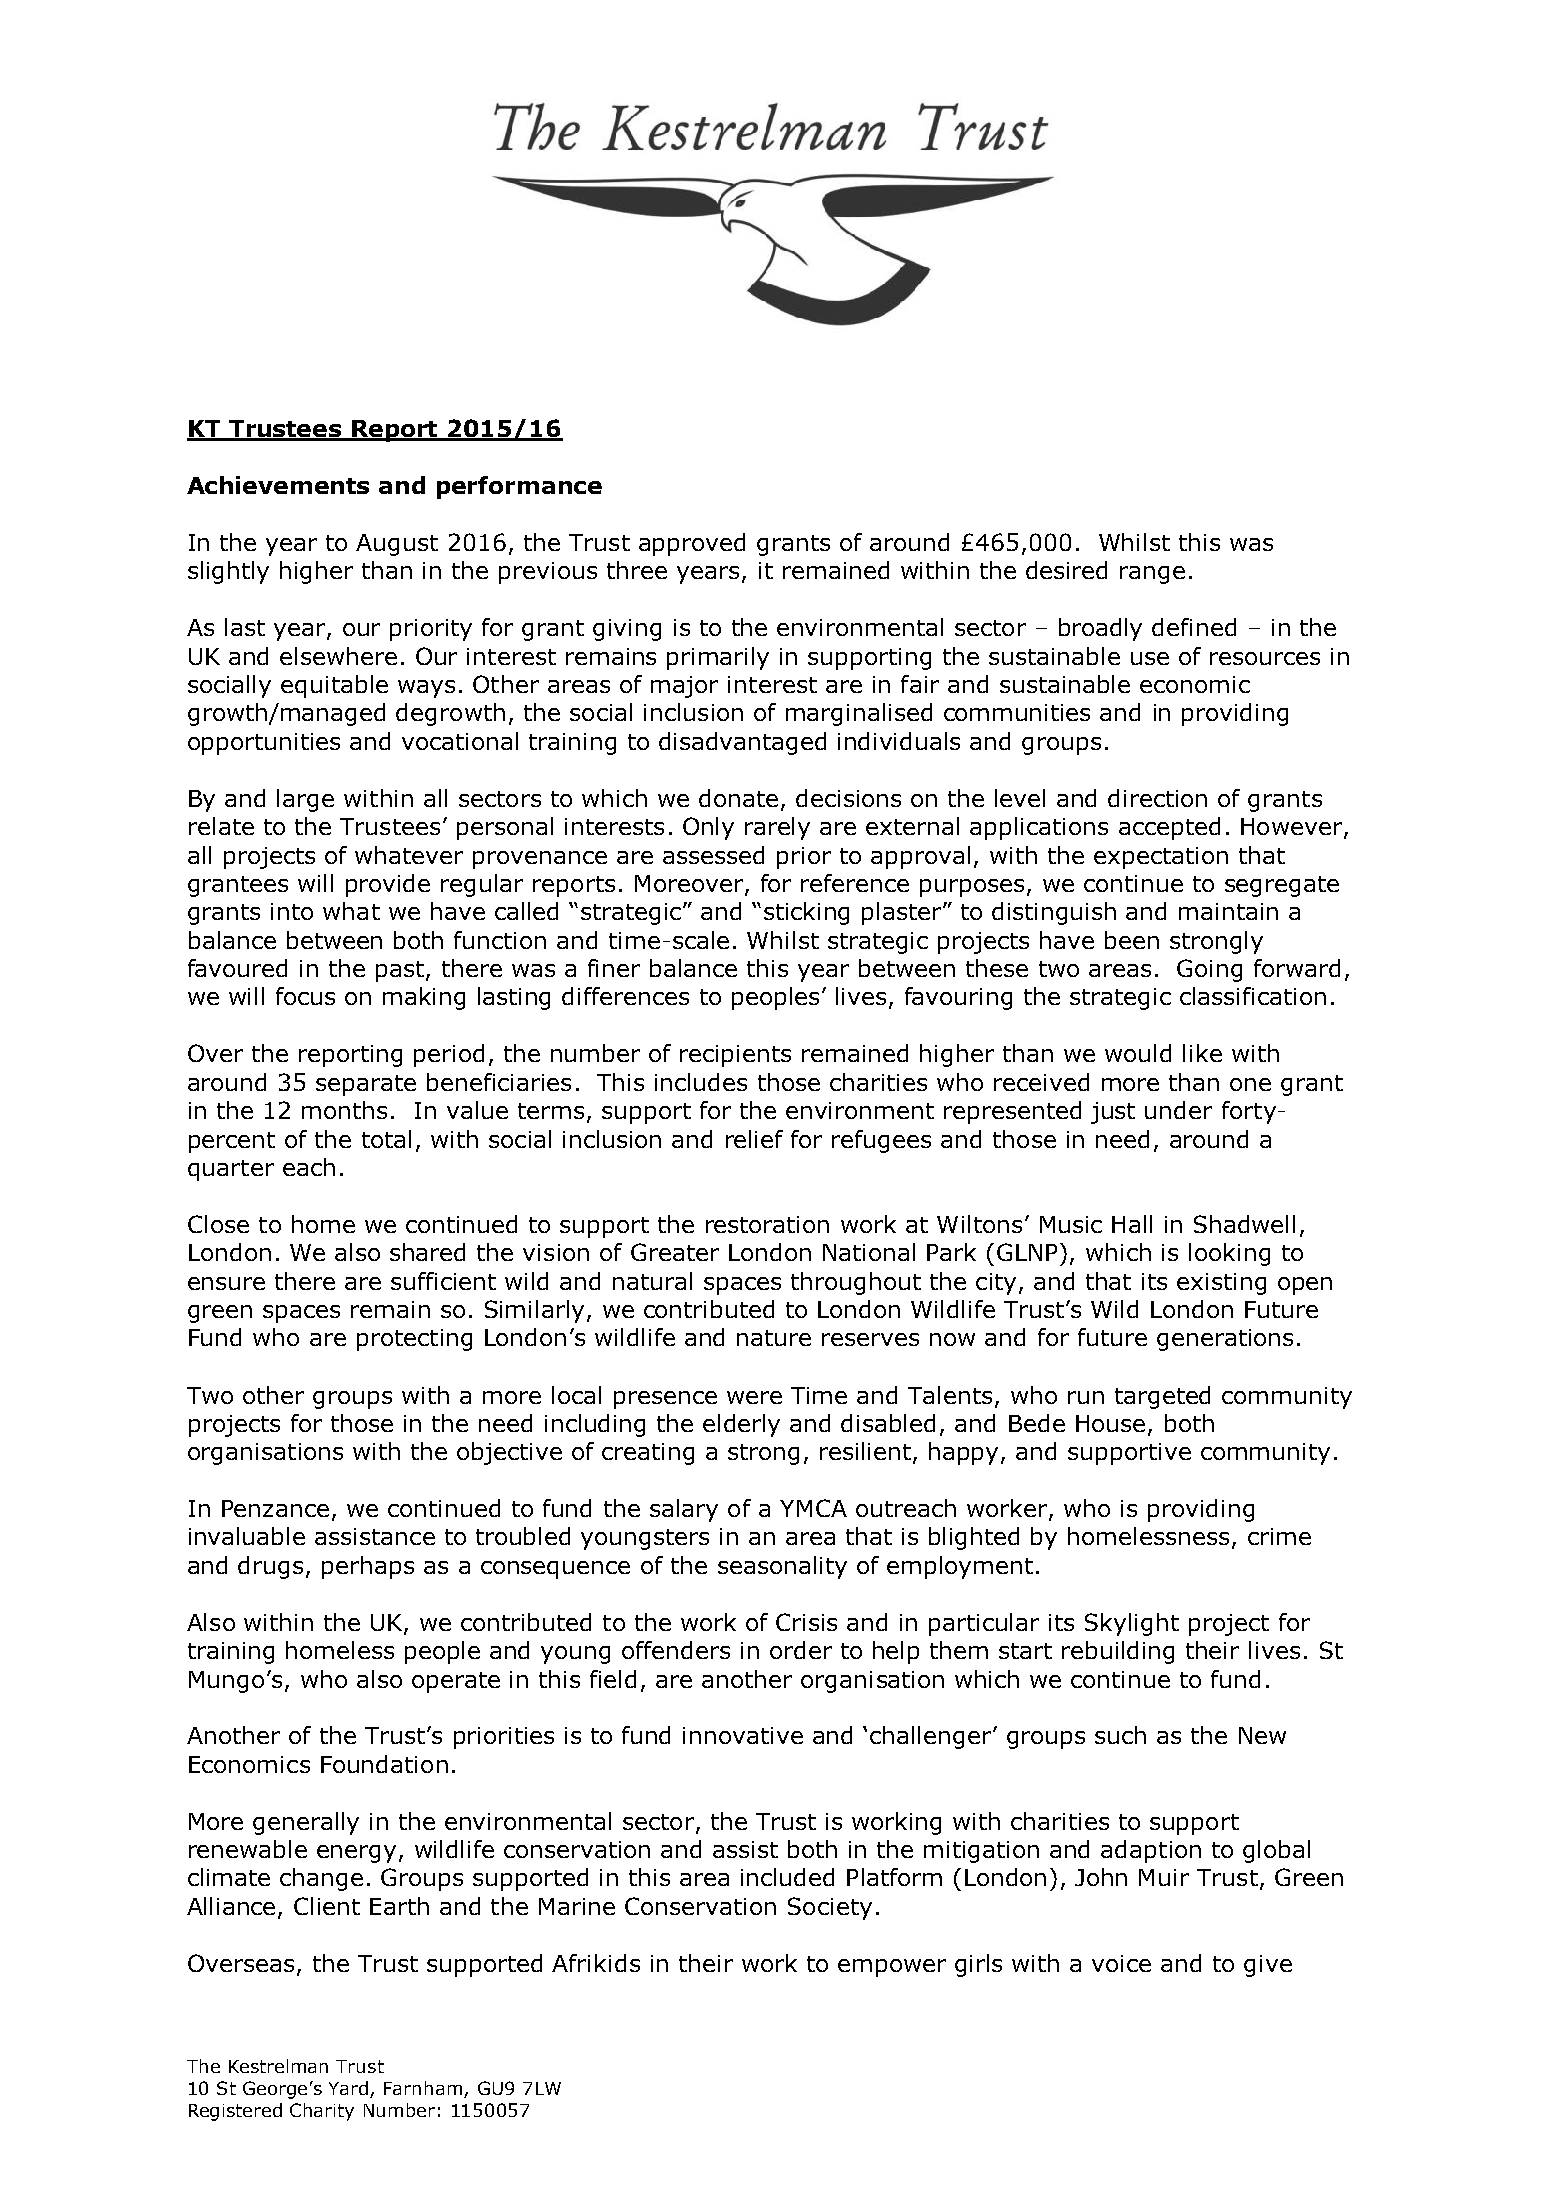 The image size is (1546, 2187). I want to click on approved, so click(692, 544).
